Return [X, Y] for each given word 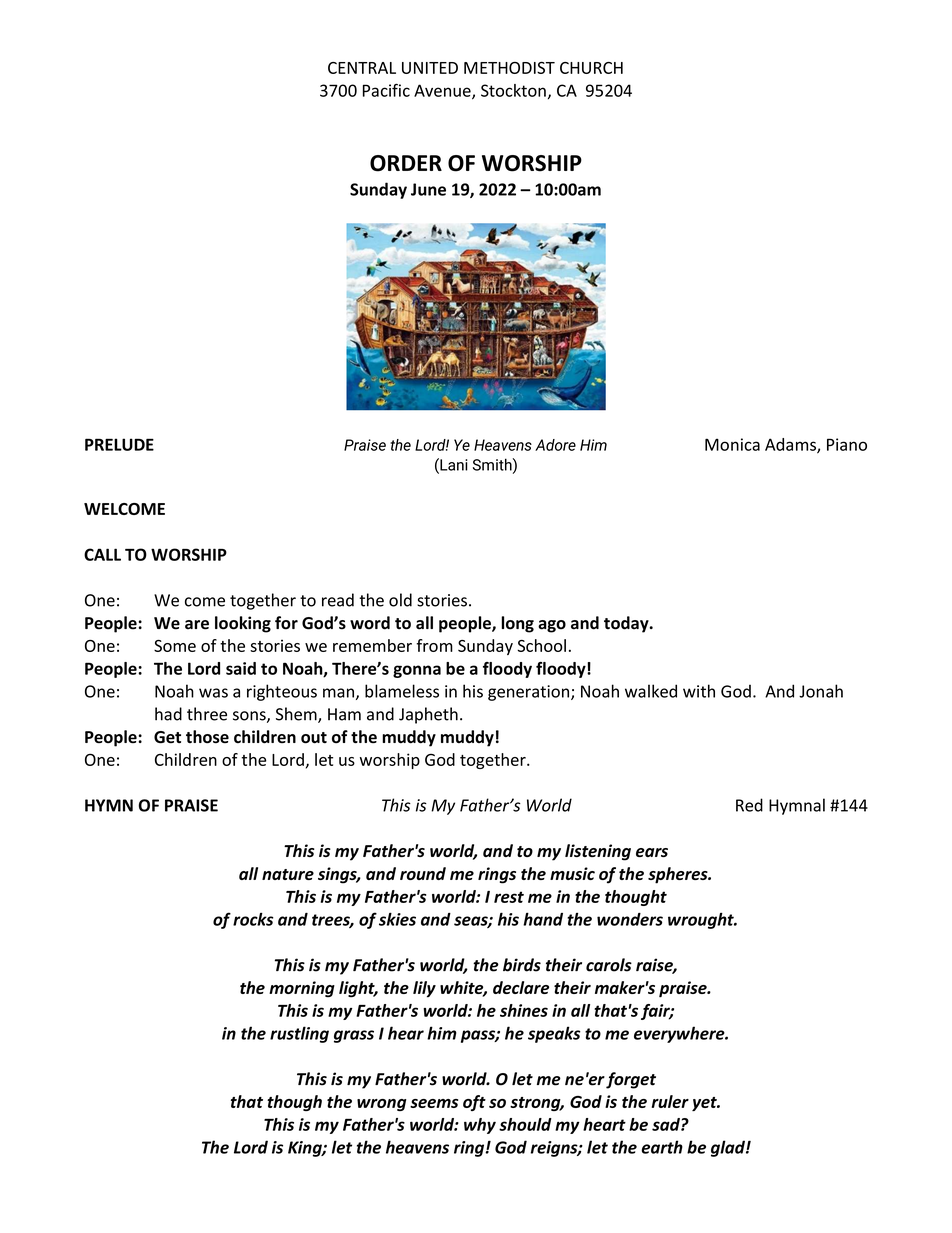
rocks [253, 919]
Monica [732, 444]
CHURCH [591, 68]
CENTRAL [362, 68]
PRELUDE [119, 444]
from [434, 645]
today [627, 624]
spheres [679, 875]
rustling [299, 1034]
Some [175, 646]
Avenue [443, 91]
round [423, 873]
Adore [555, 445]
